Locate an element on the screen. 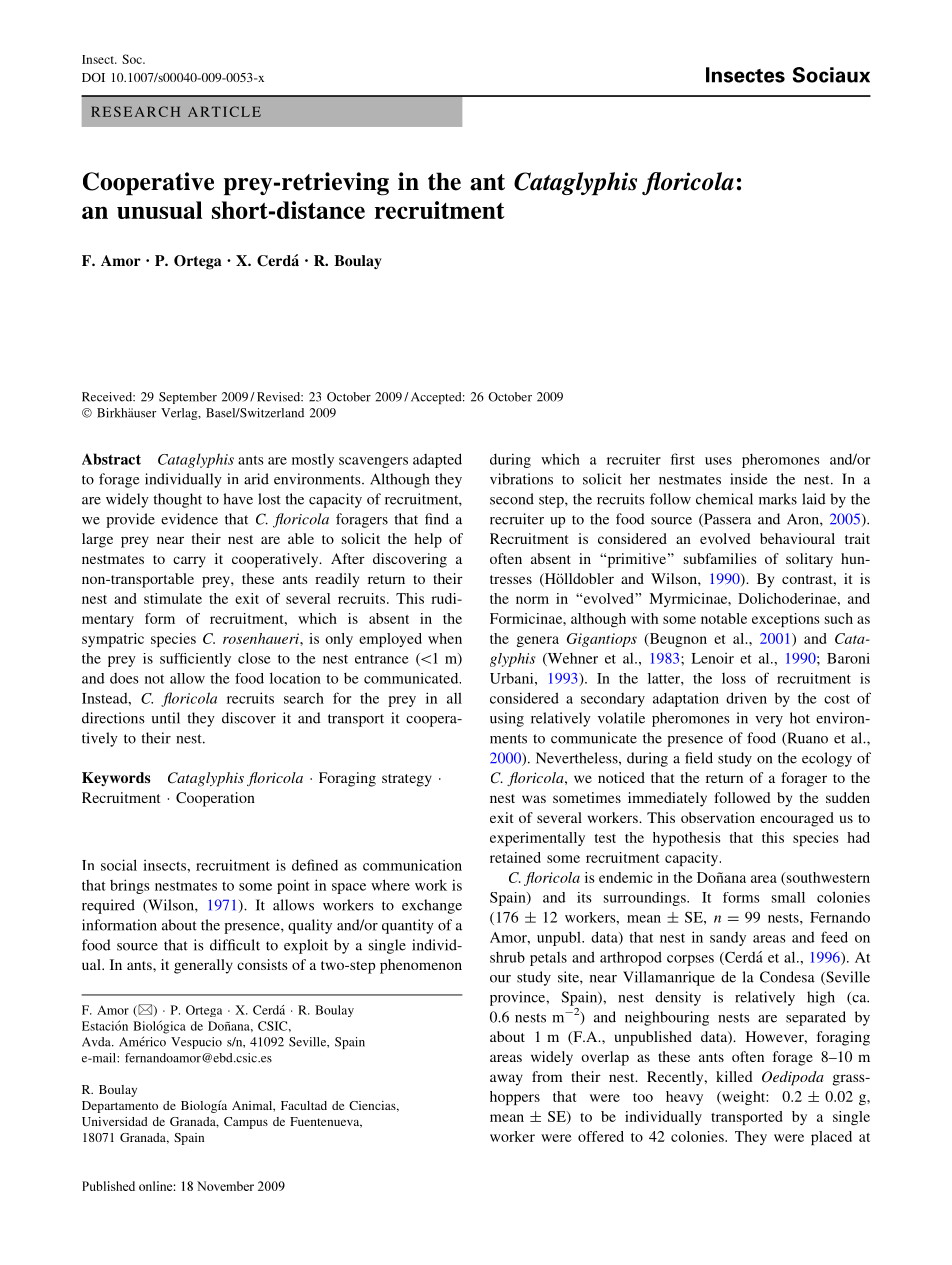 The image size is (952, 1265). ecology is located at coordinates (827, 759).
